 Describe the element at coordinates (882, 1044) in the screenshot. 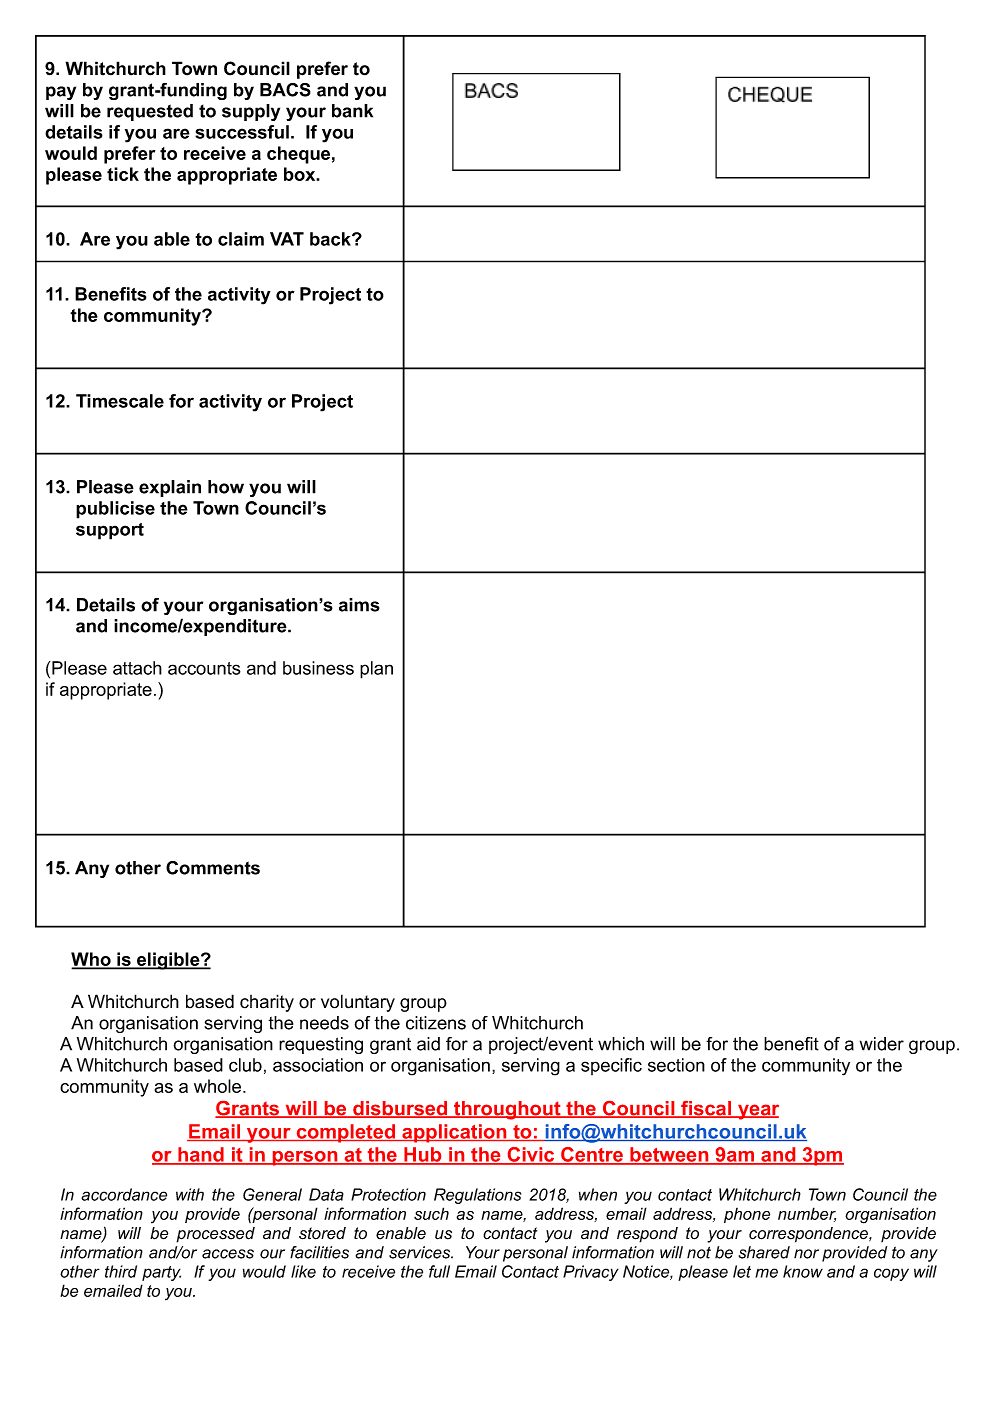

I see `wider` at that location.
